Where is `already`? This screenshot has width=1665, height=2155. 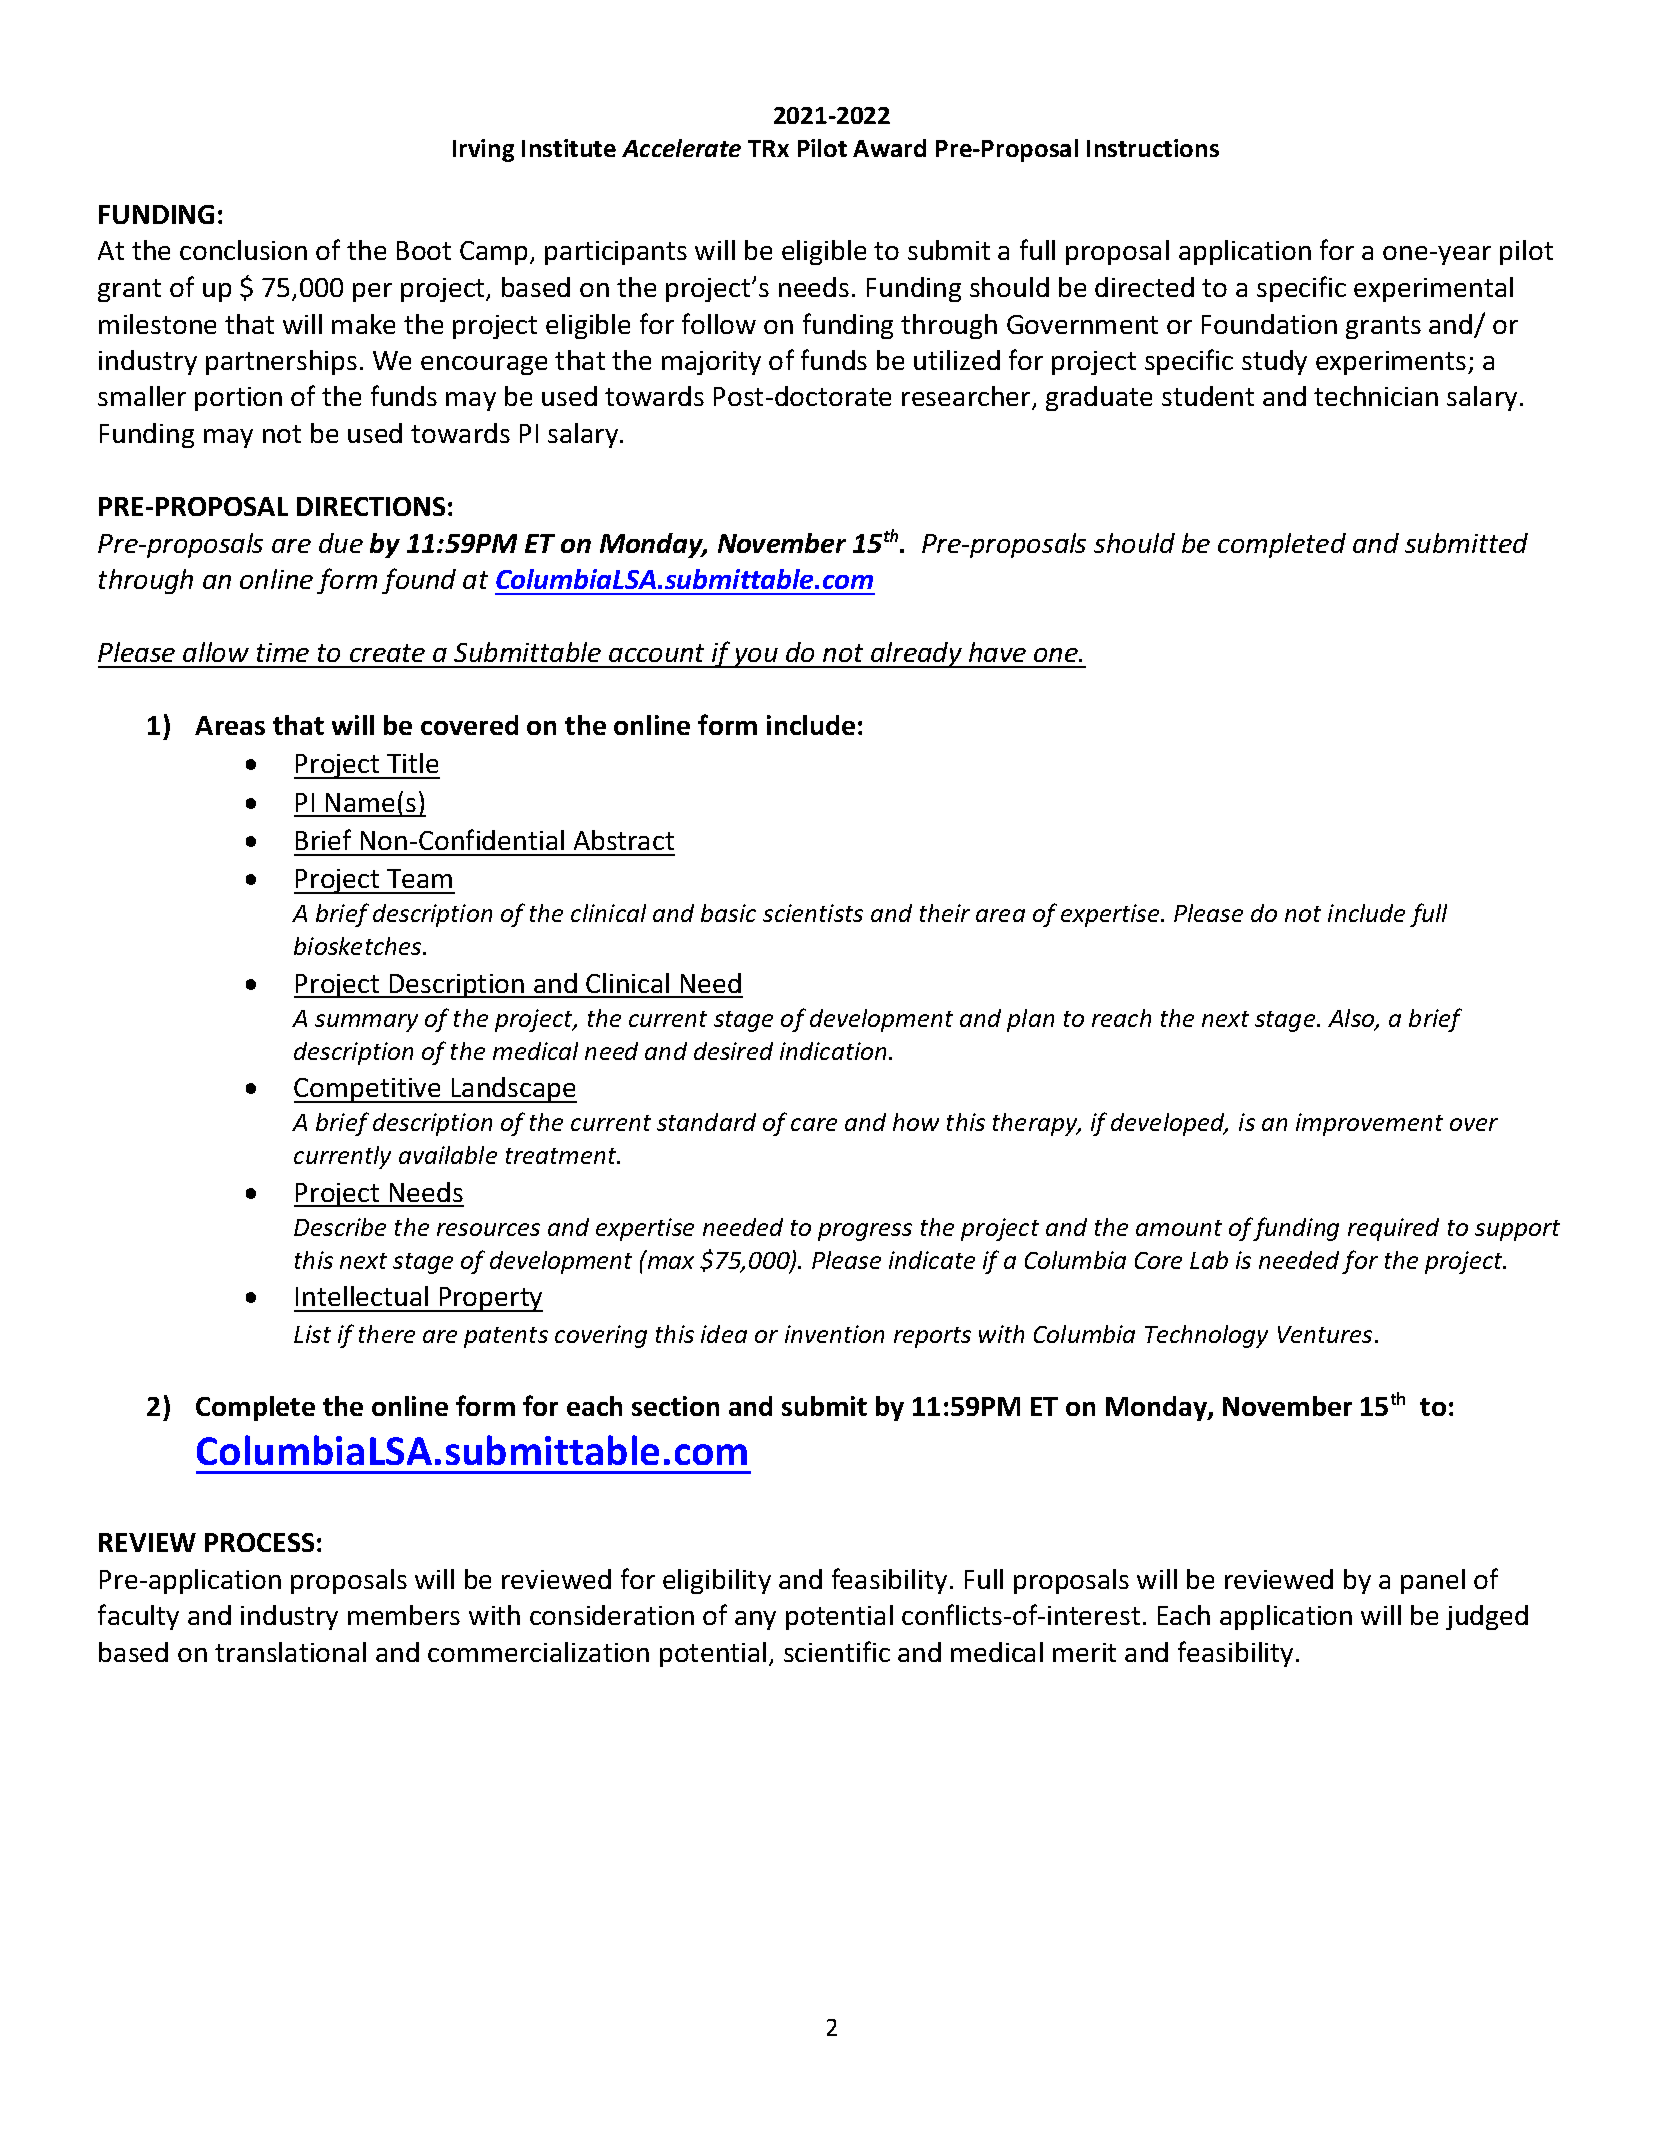
already is located at coordinates (916, 655).
